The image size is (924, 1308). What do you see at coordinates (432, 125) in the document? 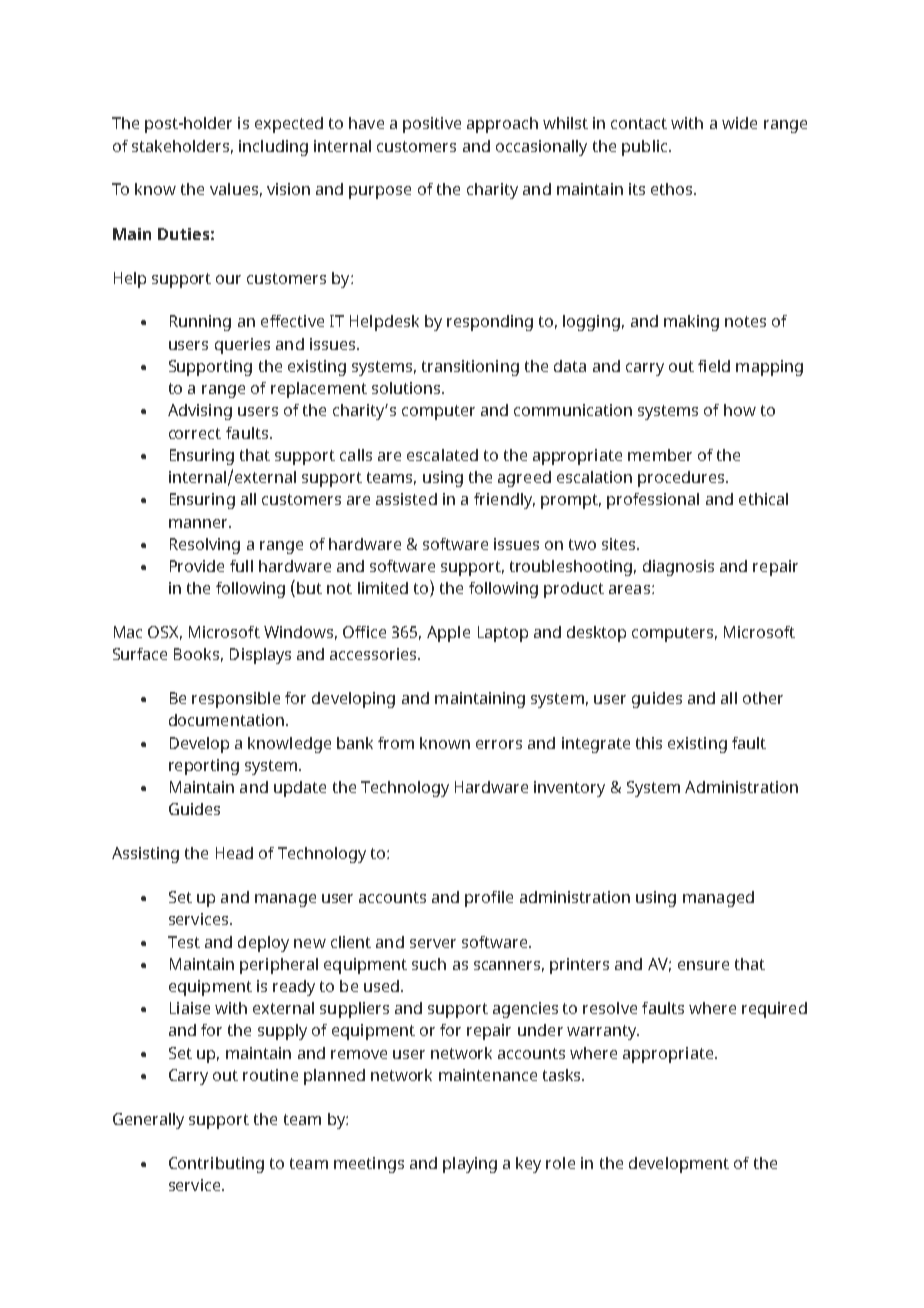
I see `positive` at bounding box center [432, 125].
